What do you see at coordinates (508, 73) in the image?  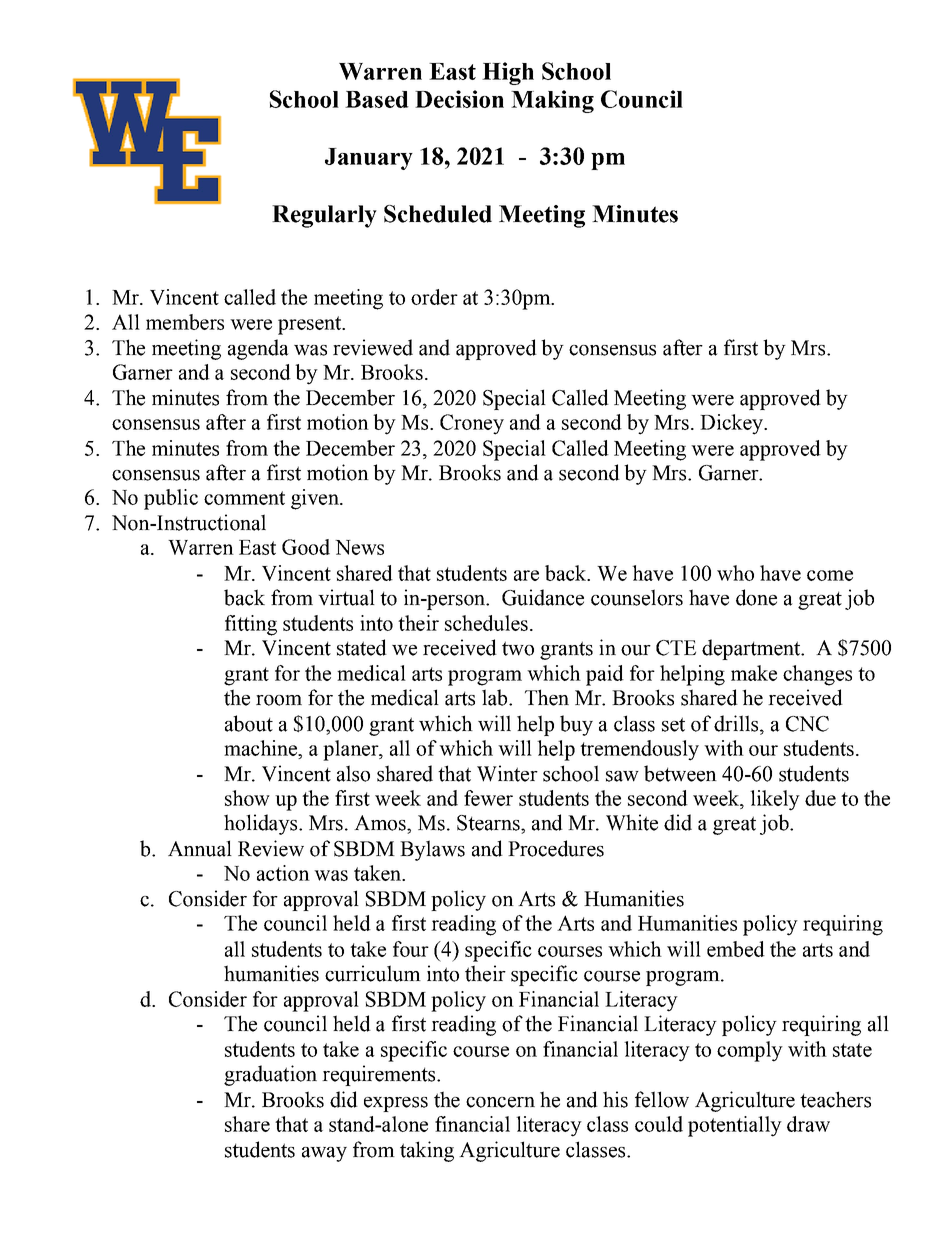 I see `High` at bounding box center [508, 73].
